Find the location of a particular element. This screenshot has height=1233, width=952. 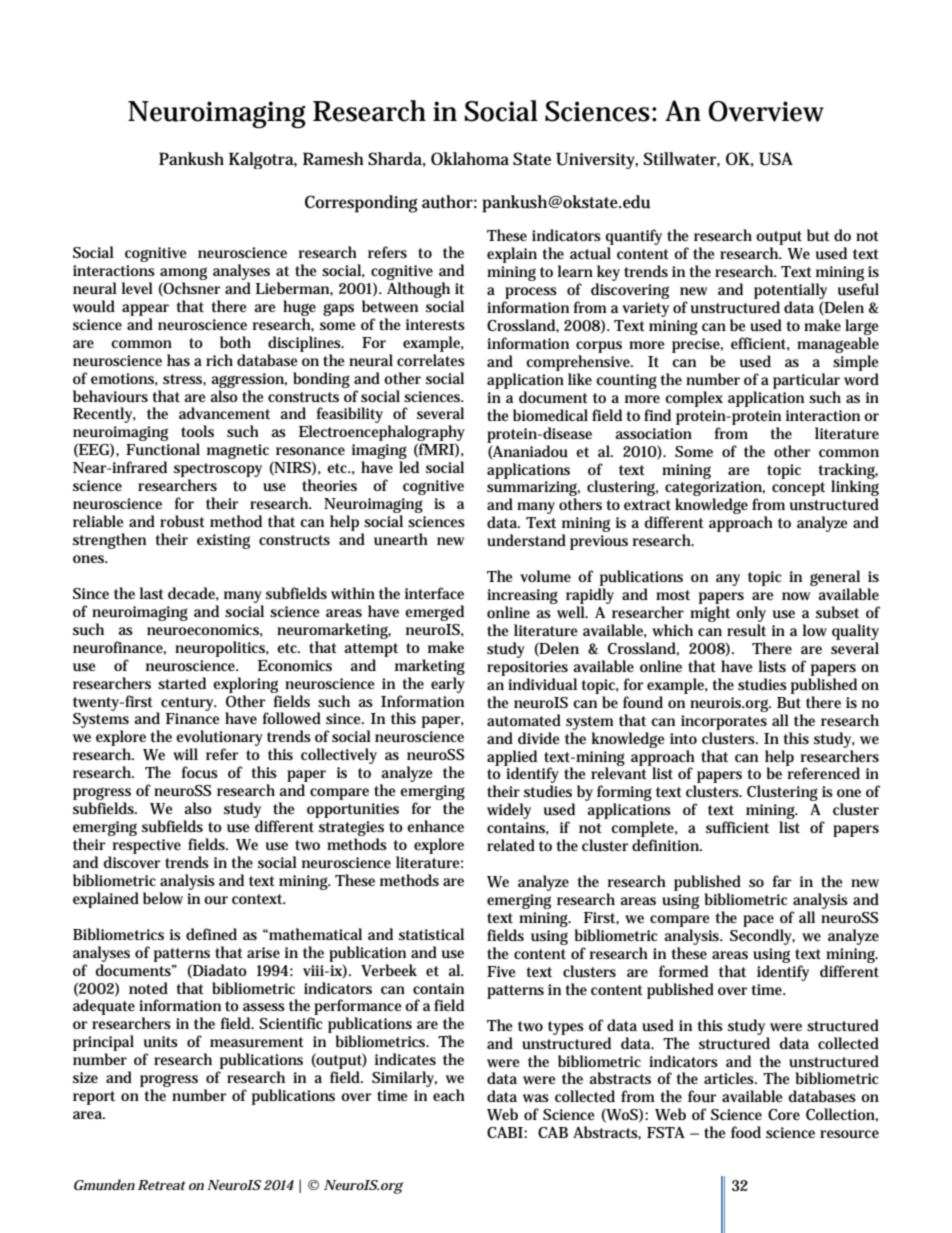

author is located at coordinates (449, 202).
